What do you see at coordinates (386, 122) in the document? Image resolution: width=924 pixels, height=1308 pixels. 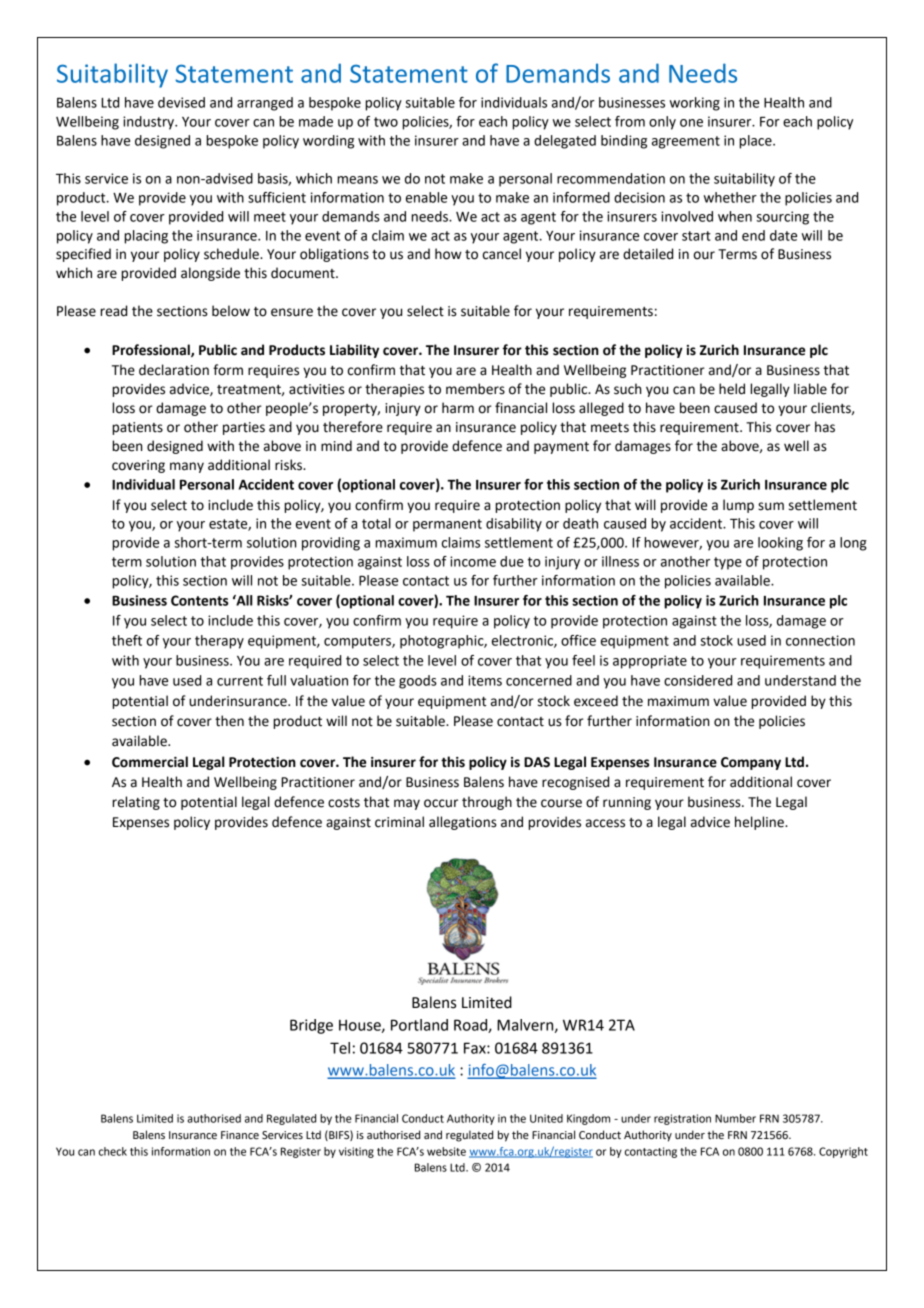 I see `two` at bounding box center [386, 122].
